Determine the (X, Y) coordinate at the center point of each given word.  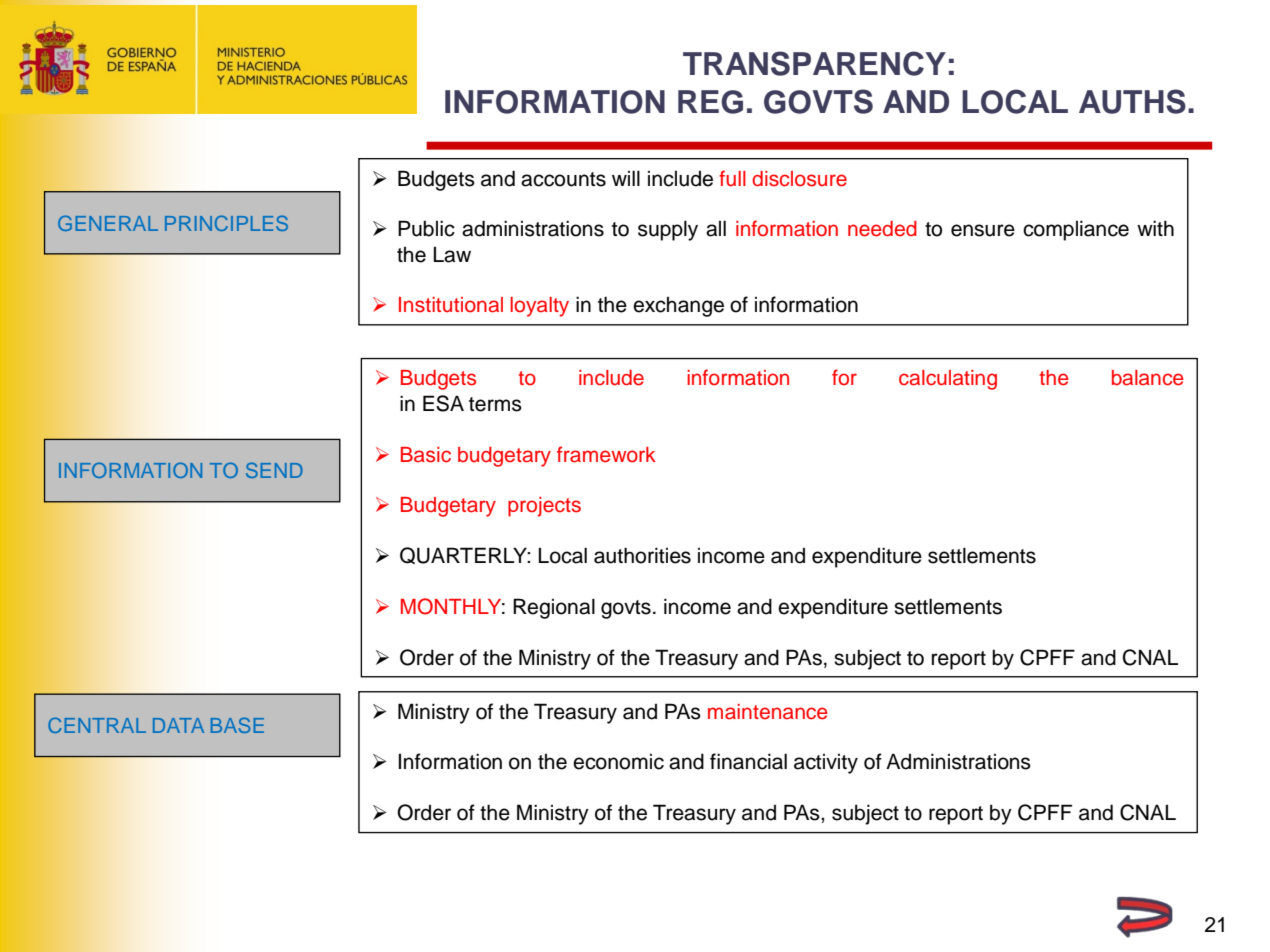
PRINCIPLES (226, 223)
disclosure (799, 179)
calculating (948, 380)
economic (618, 762)
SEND (274, 470)
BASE (237, 725)
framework (606, 454)
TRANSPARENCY (814, 63)
